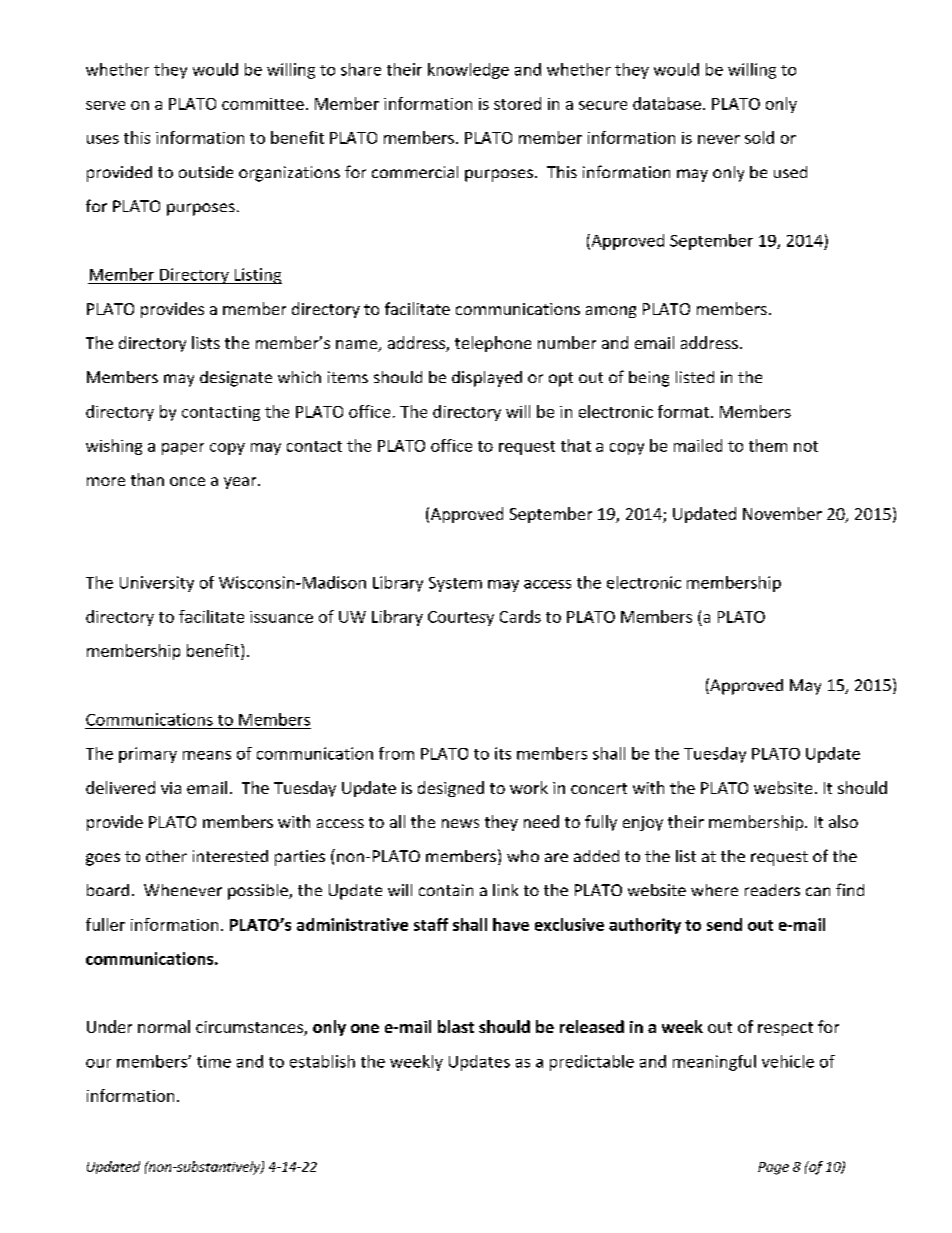 The image size is (952, 1233). I want to click on committee, so click(263, 104).
